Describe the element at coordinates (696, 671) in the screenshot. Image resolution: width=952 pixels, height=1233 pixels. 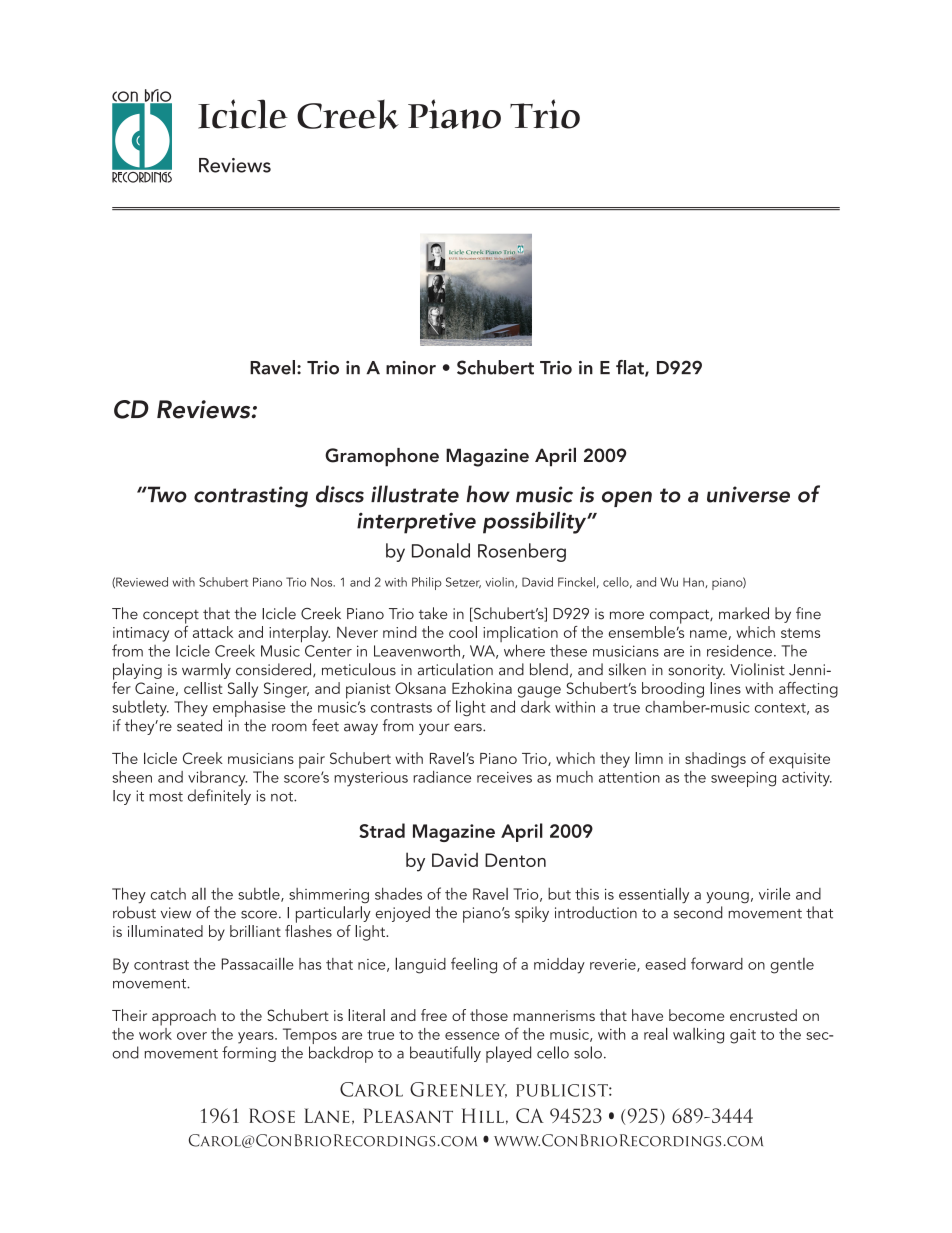
I see `sonority` at that location.
